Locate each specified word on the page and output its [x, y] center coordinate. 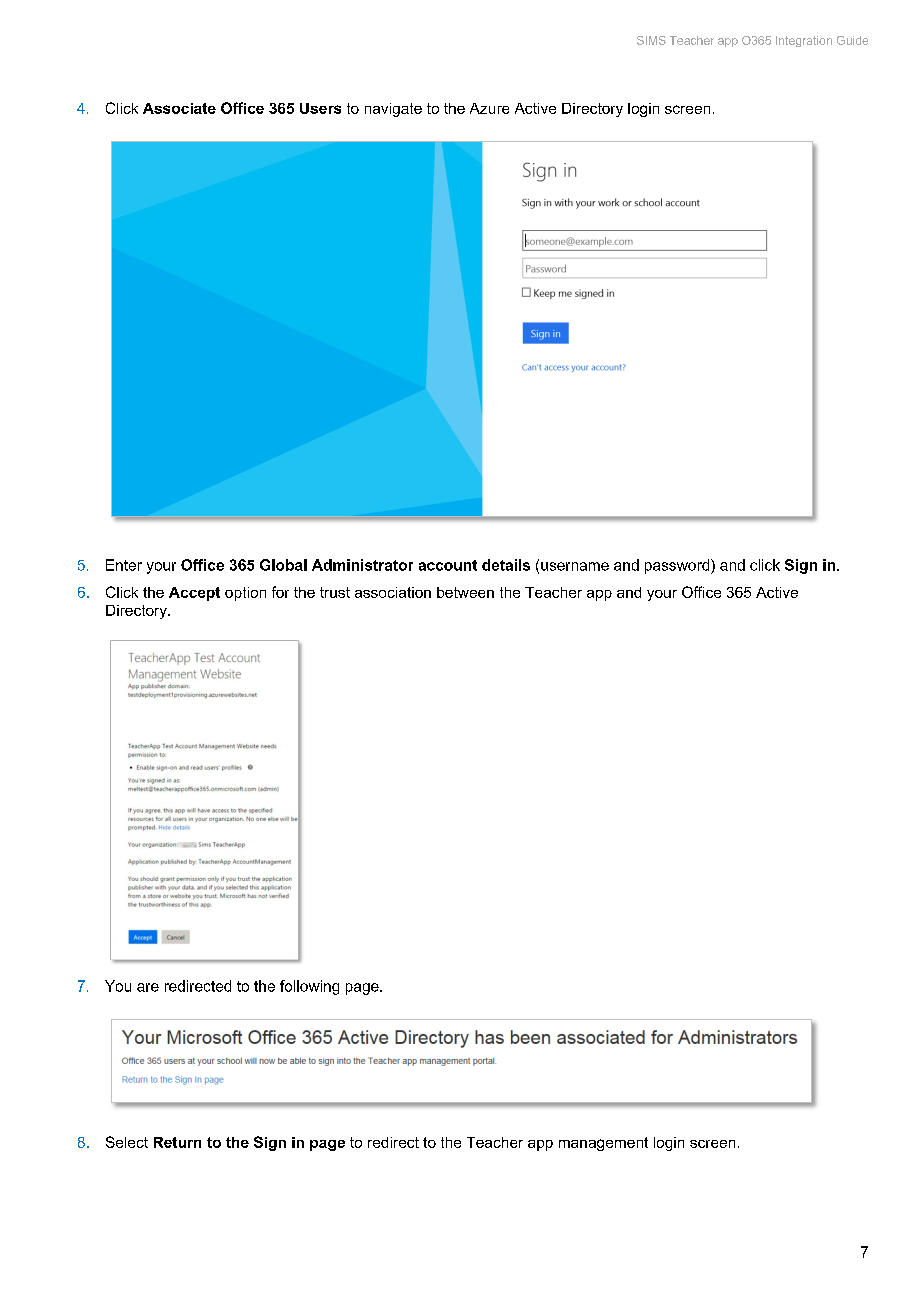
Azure [489, 108]
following [309, 987]
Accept [194, 594]
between [465, 592]
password [678, 566]
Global [283, 565]
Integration [804, 41]
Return [177, 1142]
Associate [179, 108]
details [506, 565]
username [575, 566]
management [603, 1144]
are [148, 987]
